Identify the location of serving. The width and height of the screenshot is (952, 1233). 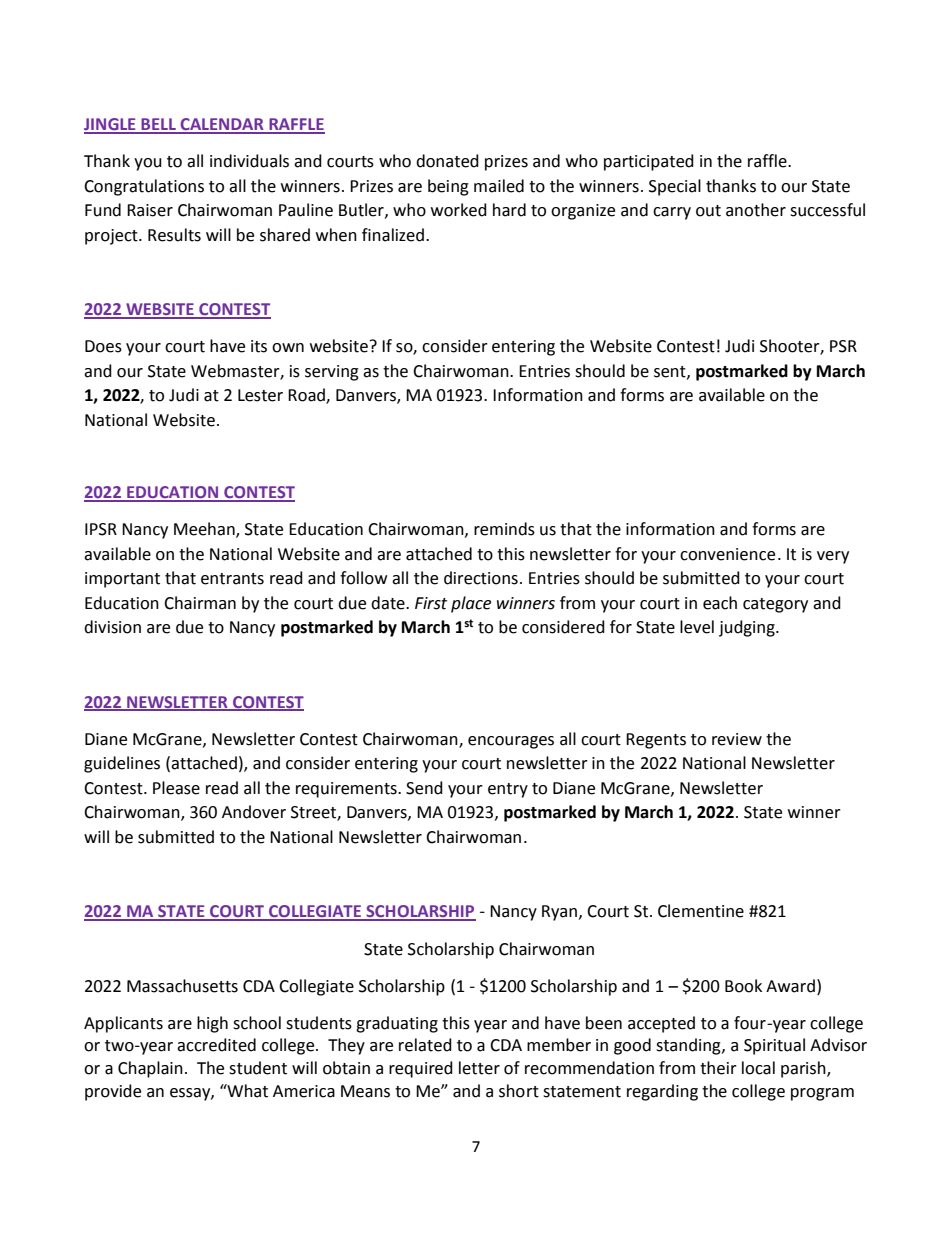
(332, 373).
